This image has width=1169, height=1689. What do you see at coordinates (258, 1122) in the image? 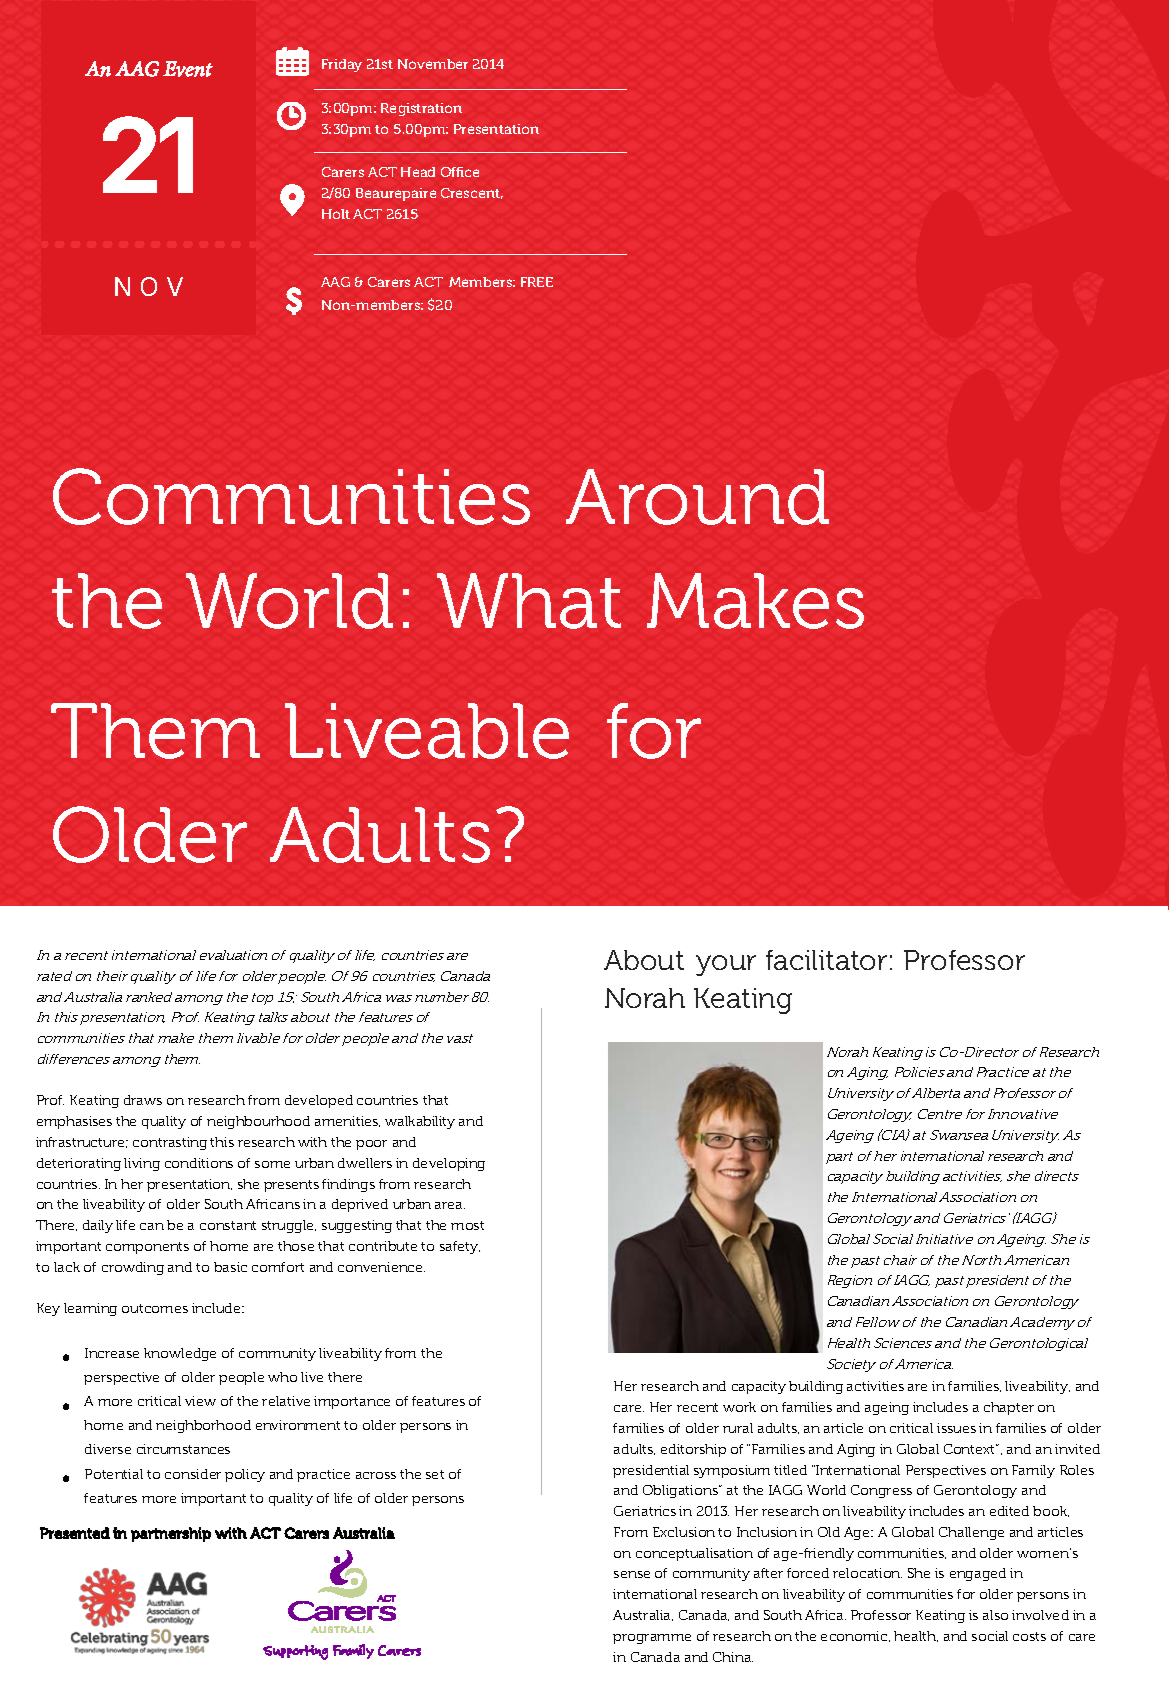
I see `neighbourhood` at bounding box center [258, 1122].
